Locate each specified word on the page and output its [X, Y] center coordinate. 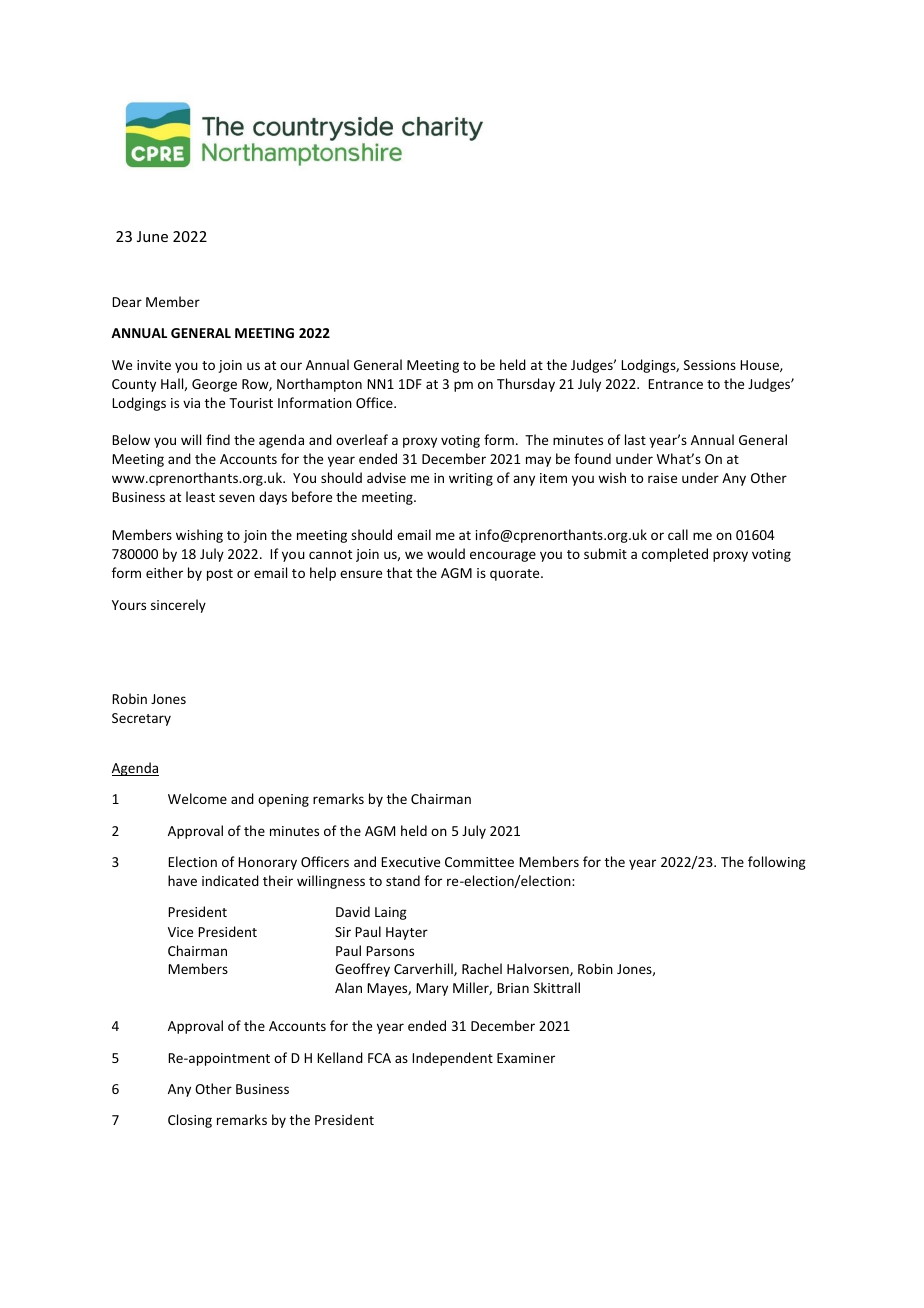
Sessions [710, 365]
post [220, 575]
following [777, 863]
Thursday [526, 385]
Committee [479, 862]
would [446, 553]
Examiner [526, 1058]
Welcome [197, 798]
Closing [190, 1121]
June [152, 236]
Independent [452, 1059]
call [678, 534]
